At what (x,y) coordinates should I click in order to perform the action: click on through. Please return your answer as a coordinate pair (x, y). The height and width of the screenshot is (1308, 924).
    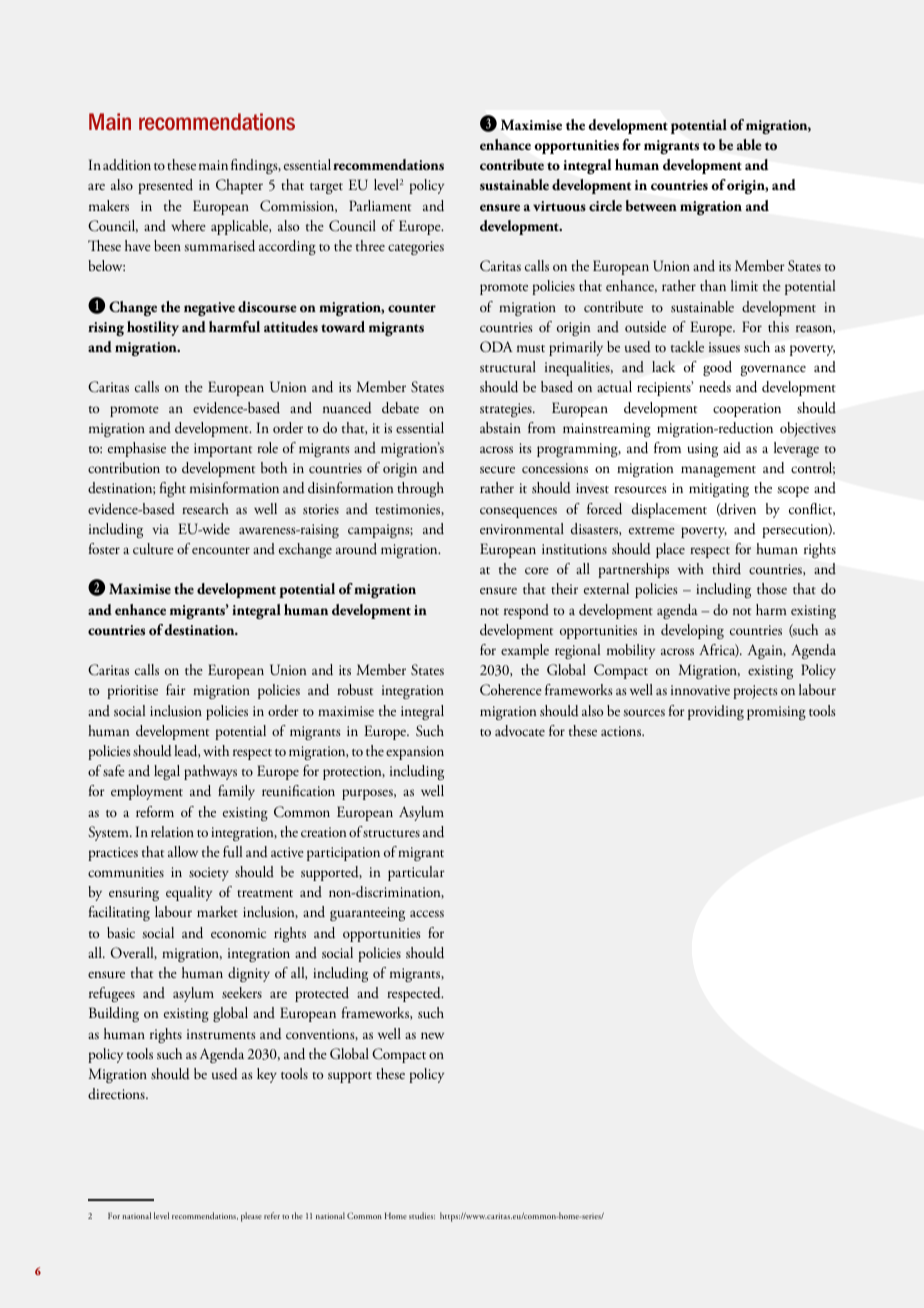
    Looking at the image, I should click on (420, 489).
